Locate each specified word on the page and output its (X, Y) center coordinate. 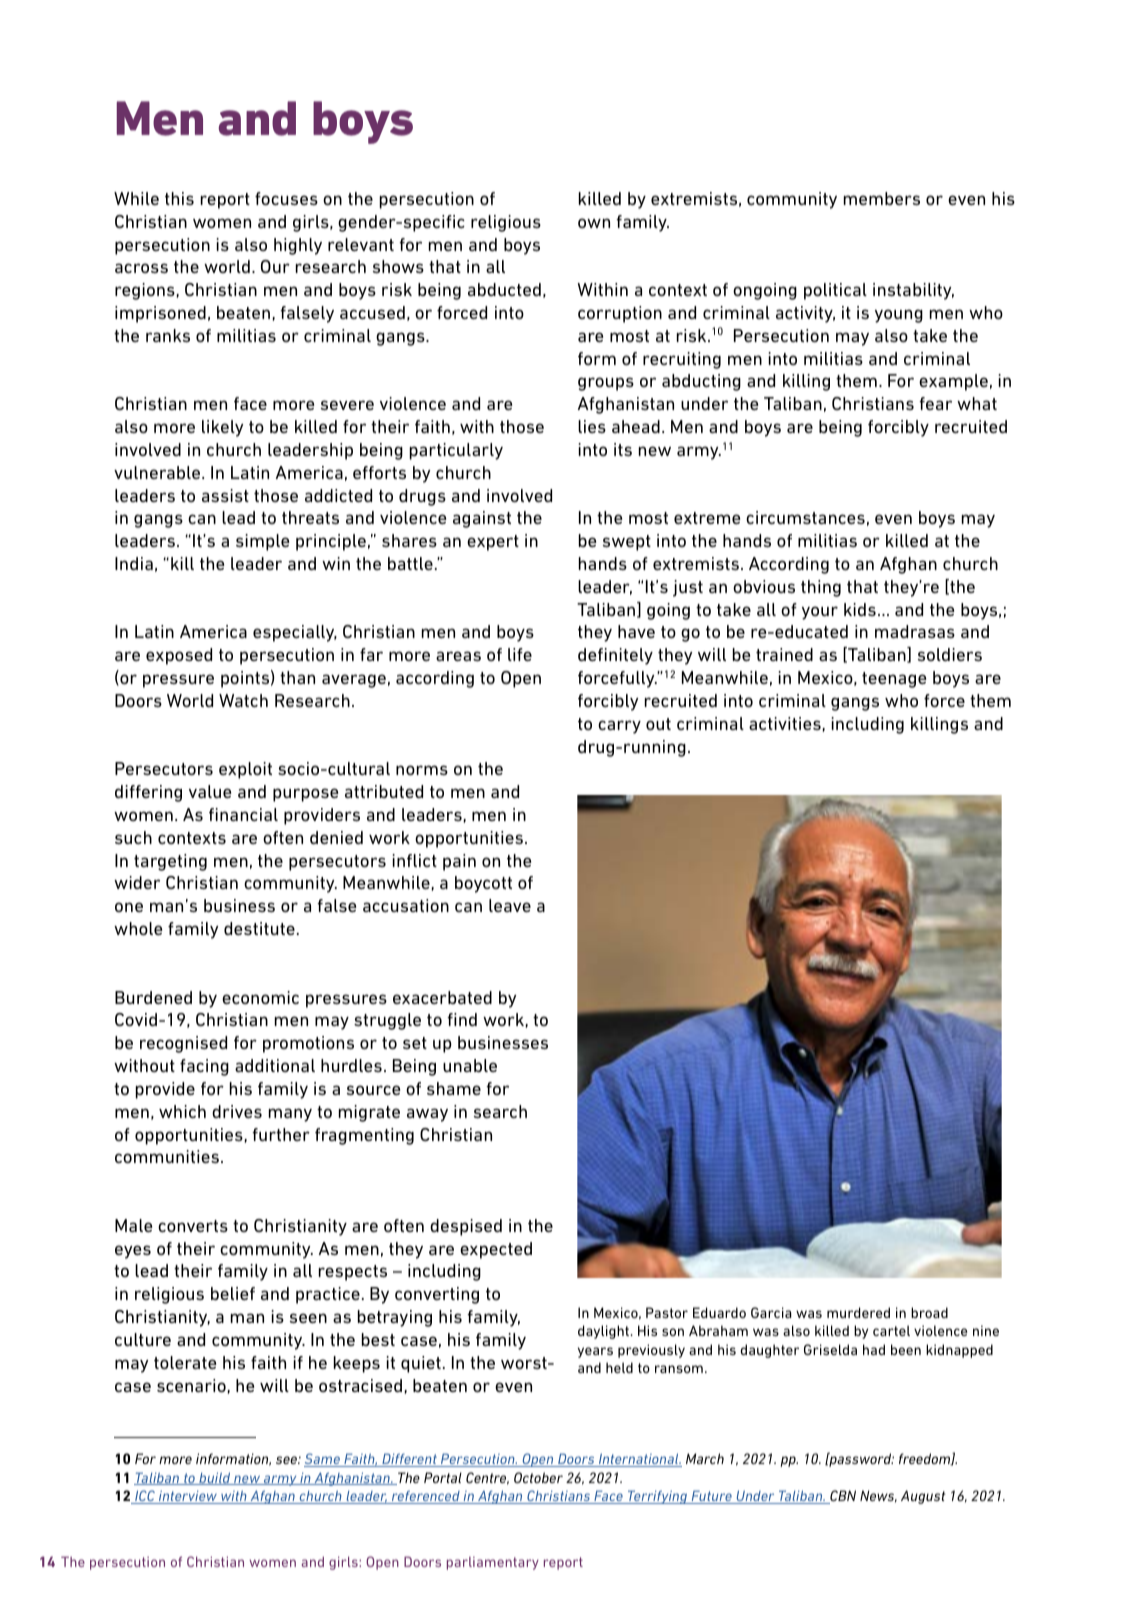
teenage (894, 680)
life (520, 654)
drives (237, 1111)
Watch (243, 700)
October (538, 1477)
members (882, 198)
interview (188, 1497)
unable (470, 1065)
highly (298, 246)
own (594, 223)
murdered (858, 1312)
